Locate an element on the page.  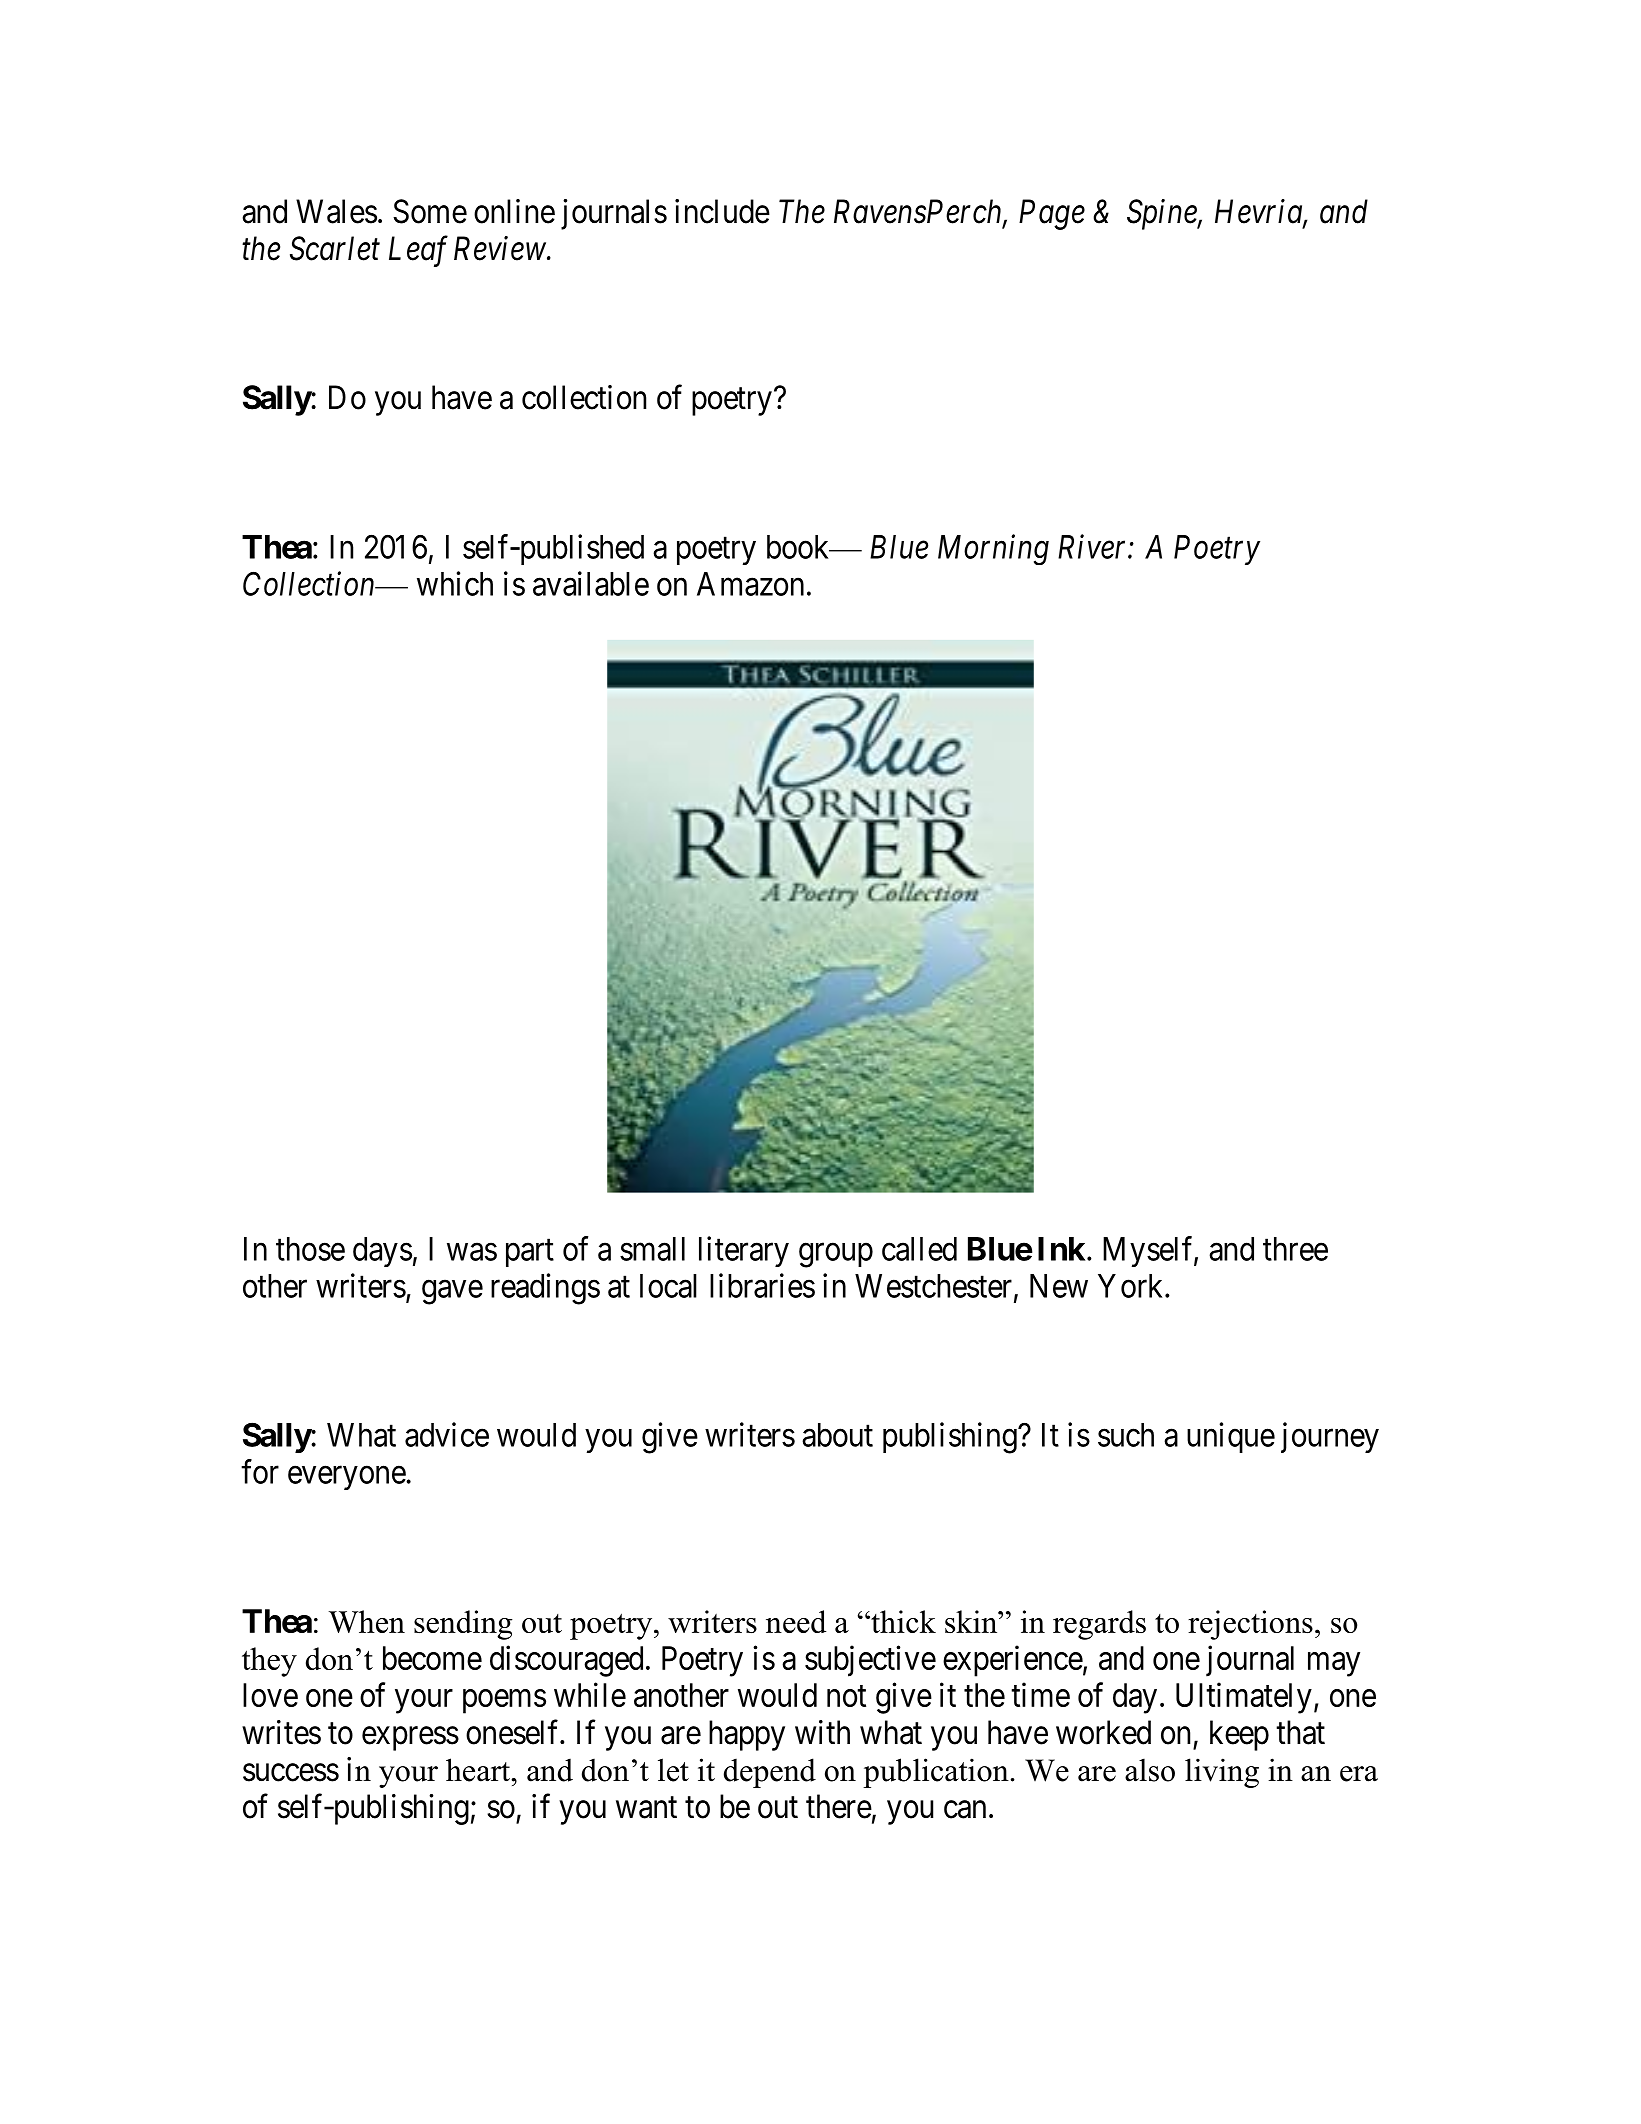
those is located at coordinates (310, 1249).
